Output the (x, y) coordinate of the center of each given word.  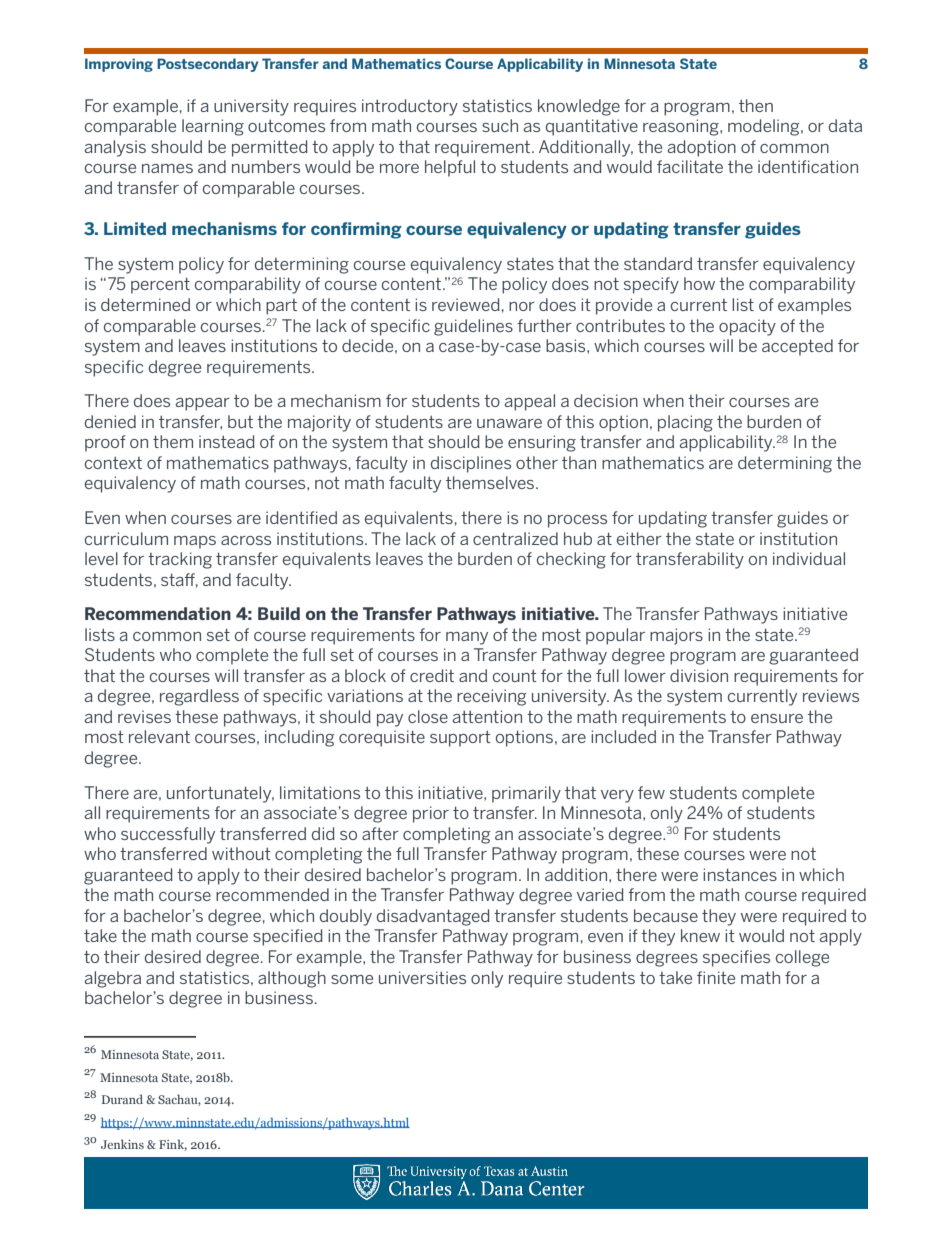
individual (809, 558)
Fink (173, 1145)
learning (213, 127)
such (500, 125)
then (756, 105)
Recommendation (158, 613)
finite (716, 977)
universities (422, 977)
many (467, 638)
